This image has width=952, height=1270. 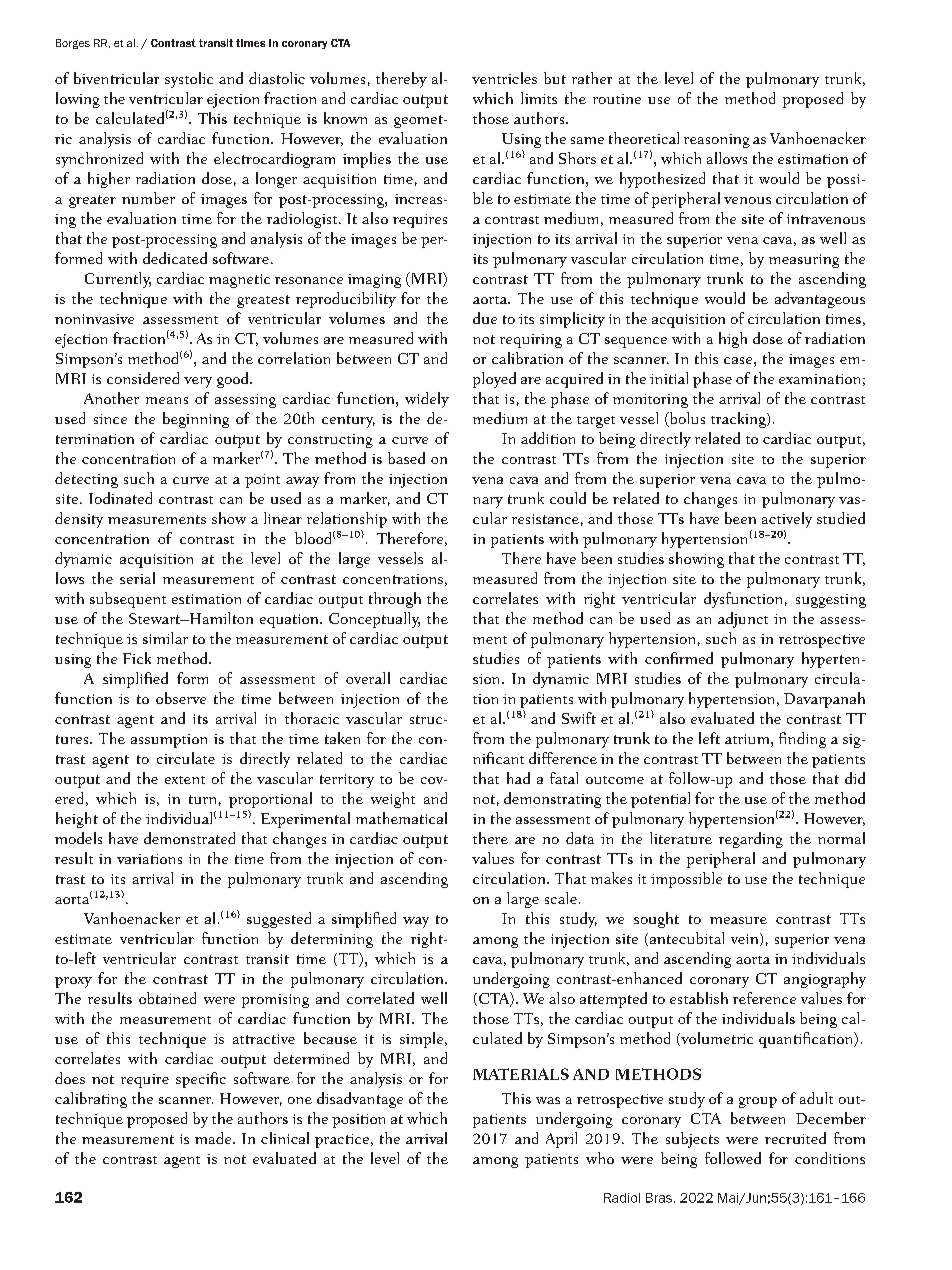 What do you see at coordinates (717, 141) in the image?
I see `reasoning` at bounding box center [717, 141].
